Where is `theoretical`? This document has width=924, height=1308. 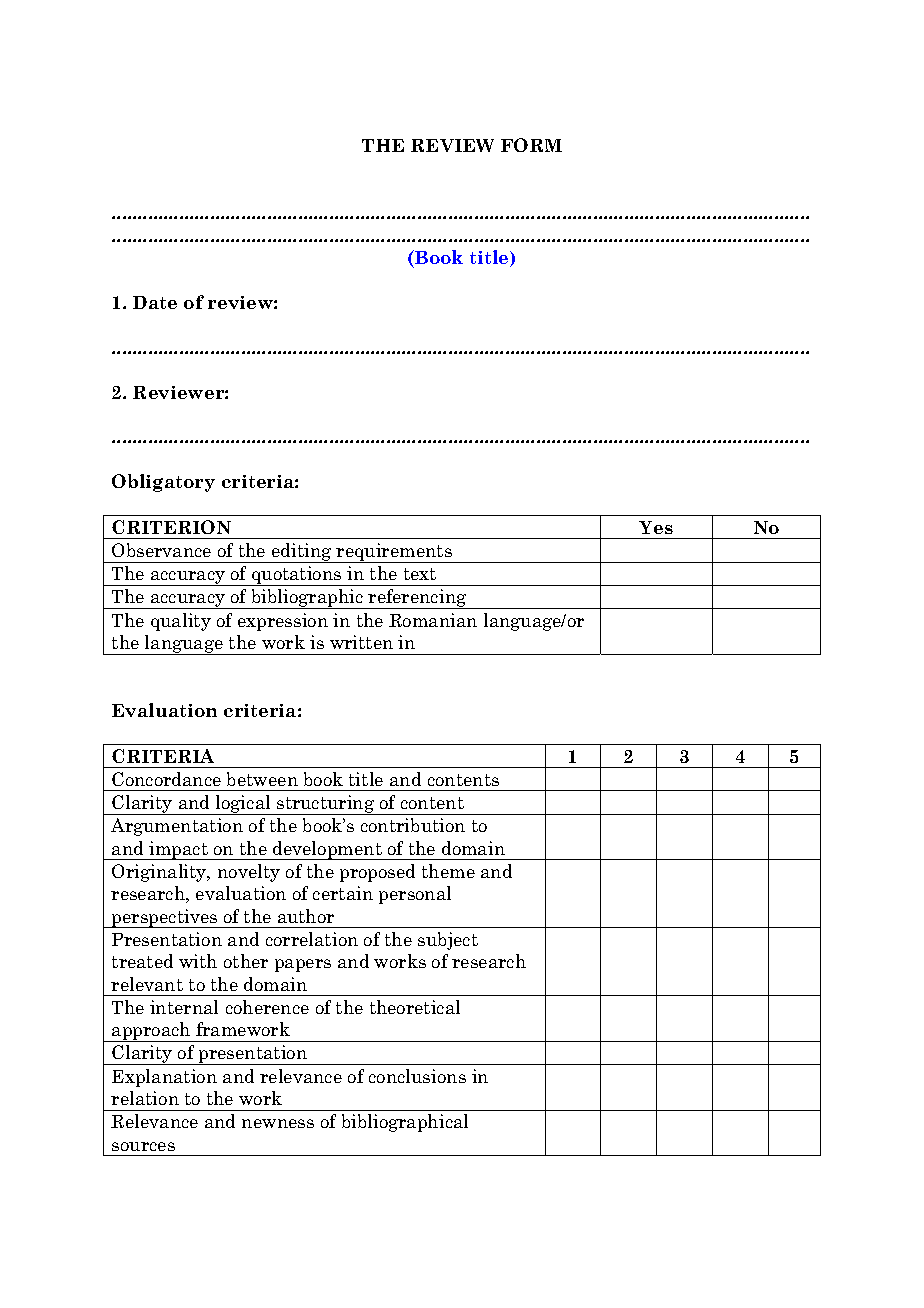 theoretical is located at coordinates (415, 1007).
